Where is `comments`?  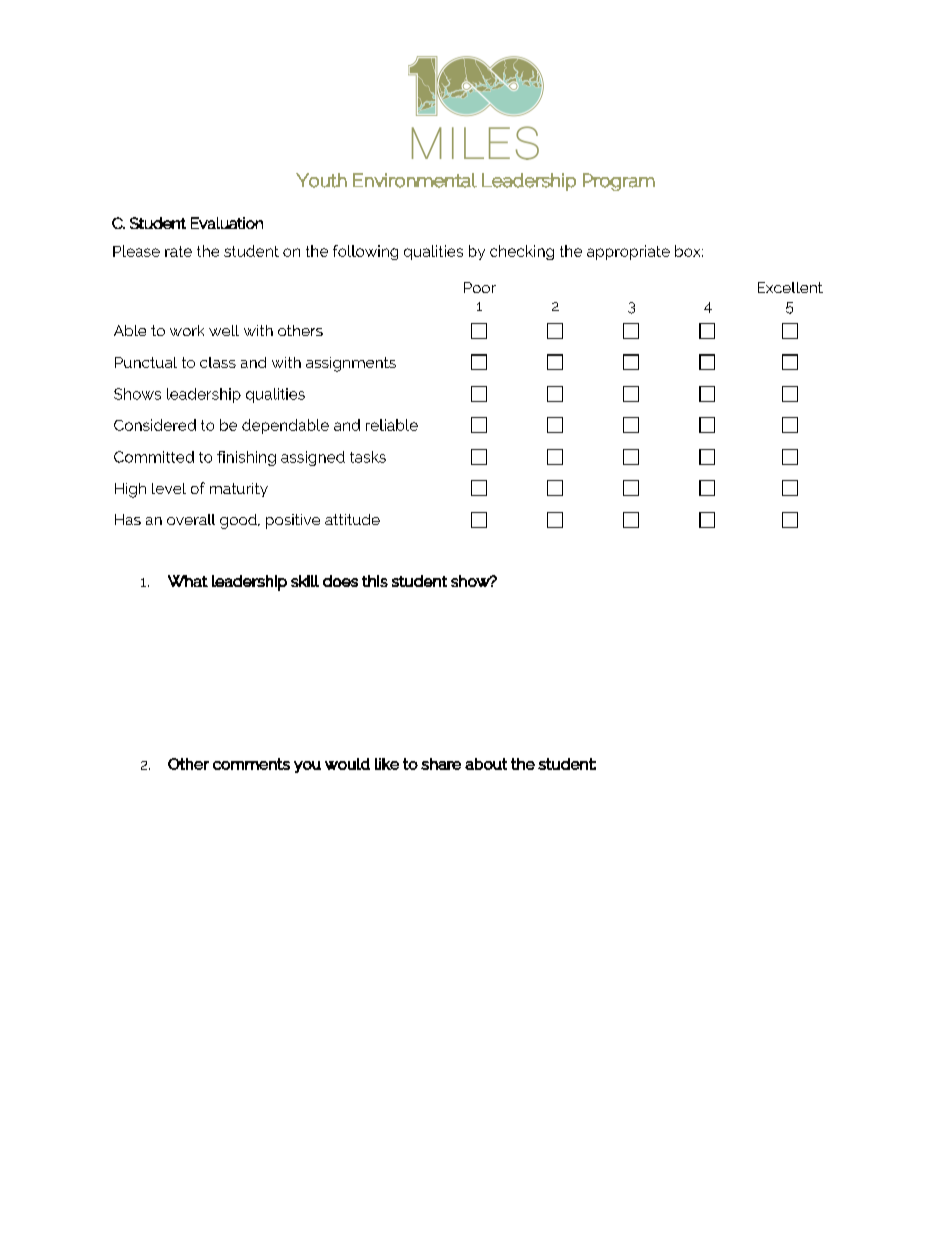 comments is located at coordinates (251, 764).
